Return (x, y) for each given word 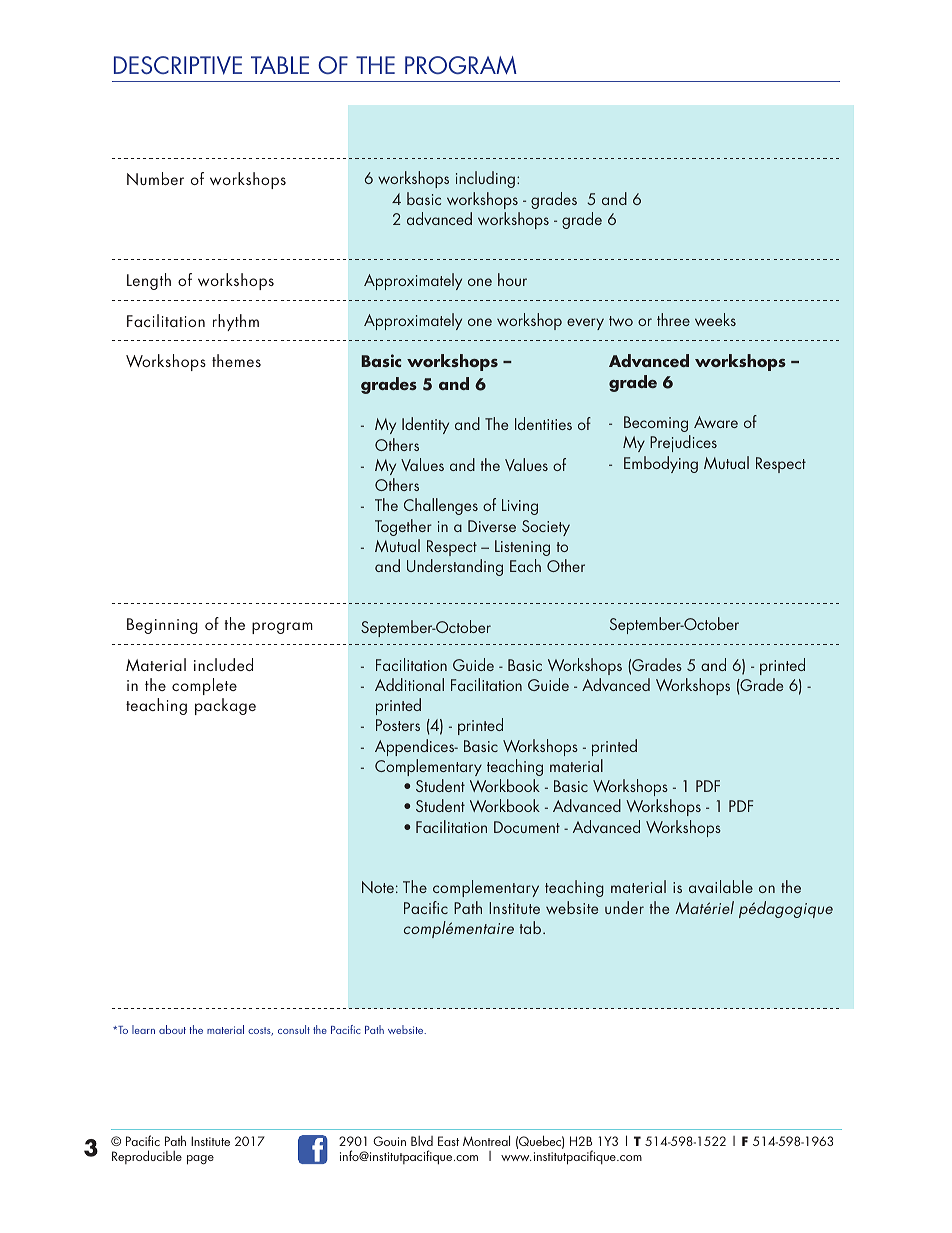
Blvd (422, 1141)
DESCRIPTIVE (178, 65)
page (200, 1160)
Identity (425, 425)
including (485, 179)
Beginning (162, 626)
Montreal (486, 1140)
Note (378, 887)
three (673, 319)
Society (546, 528)
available (721, 886)
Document (527, 827)
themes (236, 360)
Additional (409, 684)
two (621, 321)
